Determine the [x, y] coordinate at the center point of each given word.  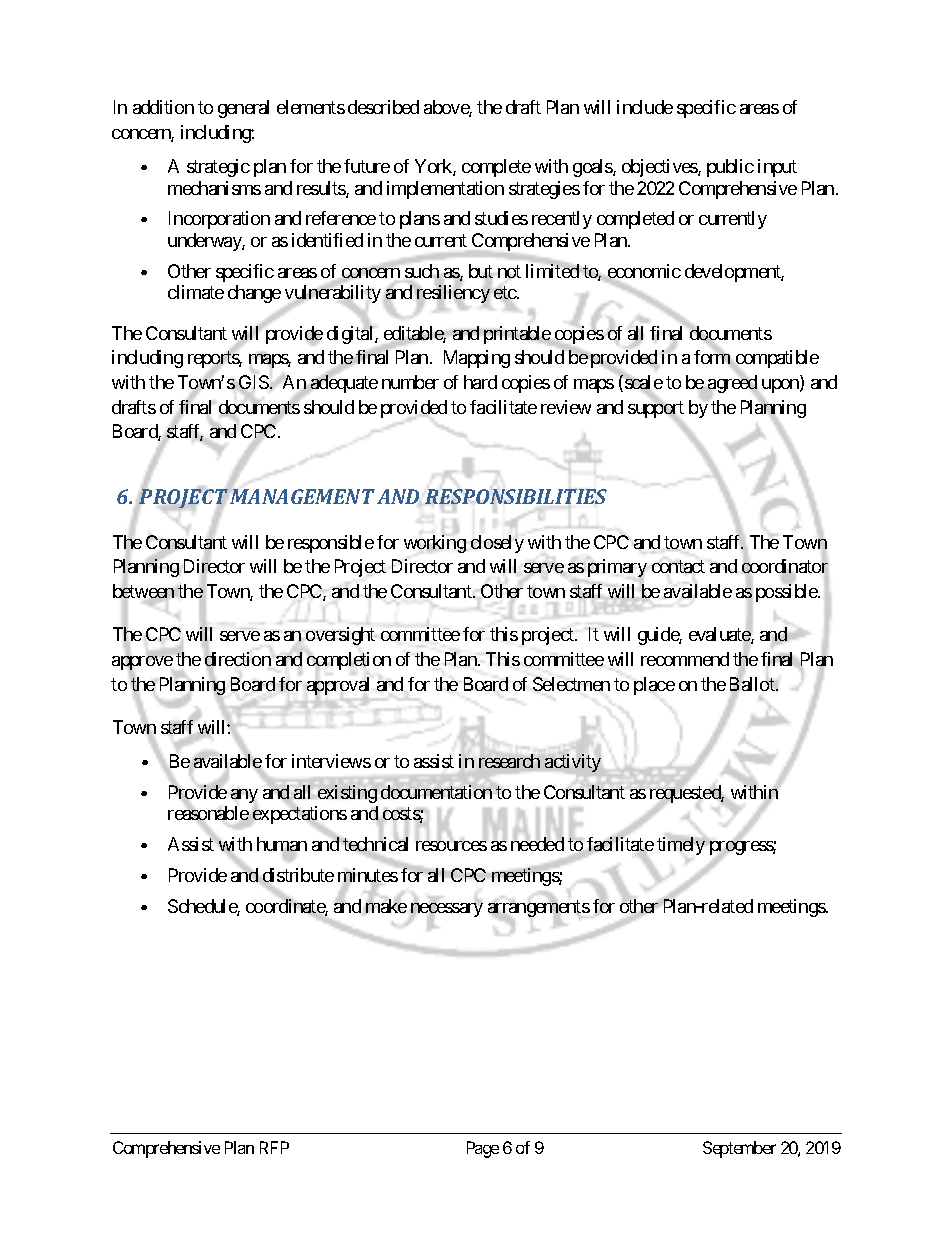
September [739, 1149]
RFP [274, 1147]
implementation [445, 190]
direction [238, 660]
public [730, 168]
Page [483, 1149]
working [435, 544]
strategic [218, 168]
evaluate [720, 635]
